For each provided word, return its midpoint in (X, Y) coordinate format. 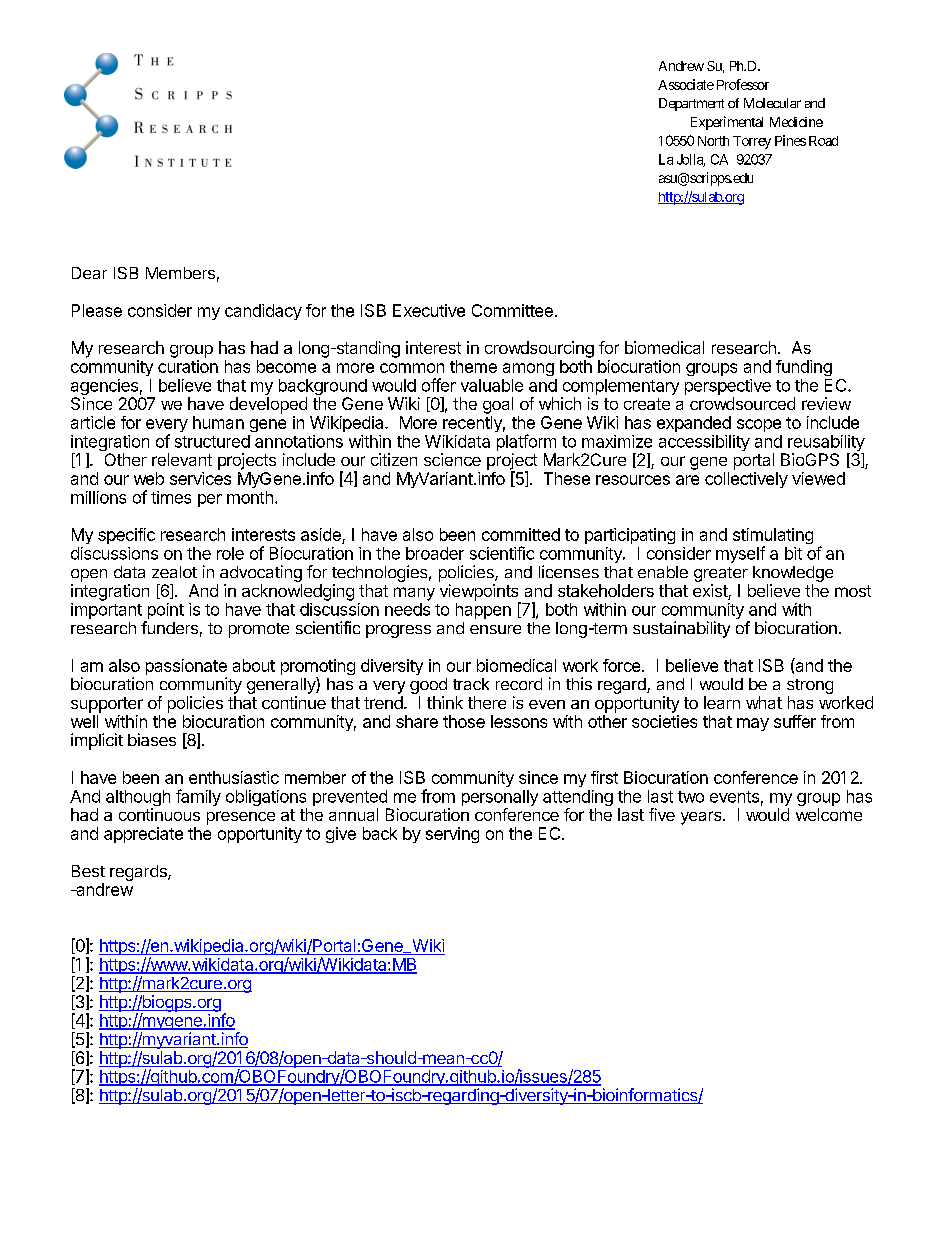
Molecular (772, 103)
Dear (89, 273)
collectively (746, 480)
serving (452, 835)
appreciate (143, 835)
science (452, 459)
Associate (686, 84)
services (200, 478)
